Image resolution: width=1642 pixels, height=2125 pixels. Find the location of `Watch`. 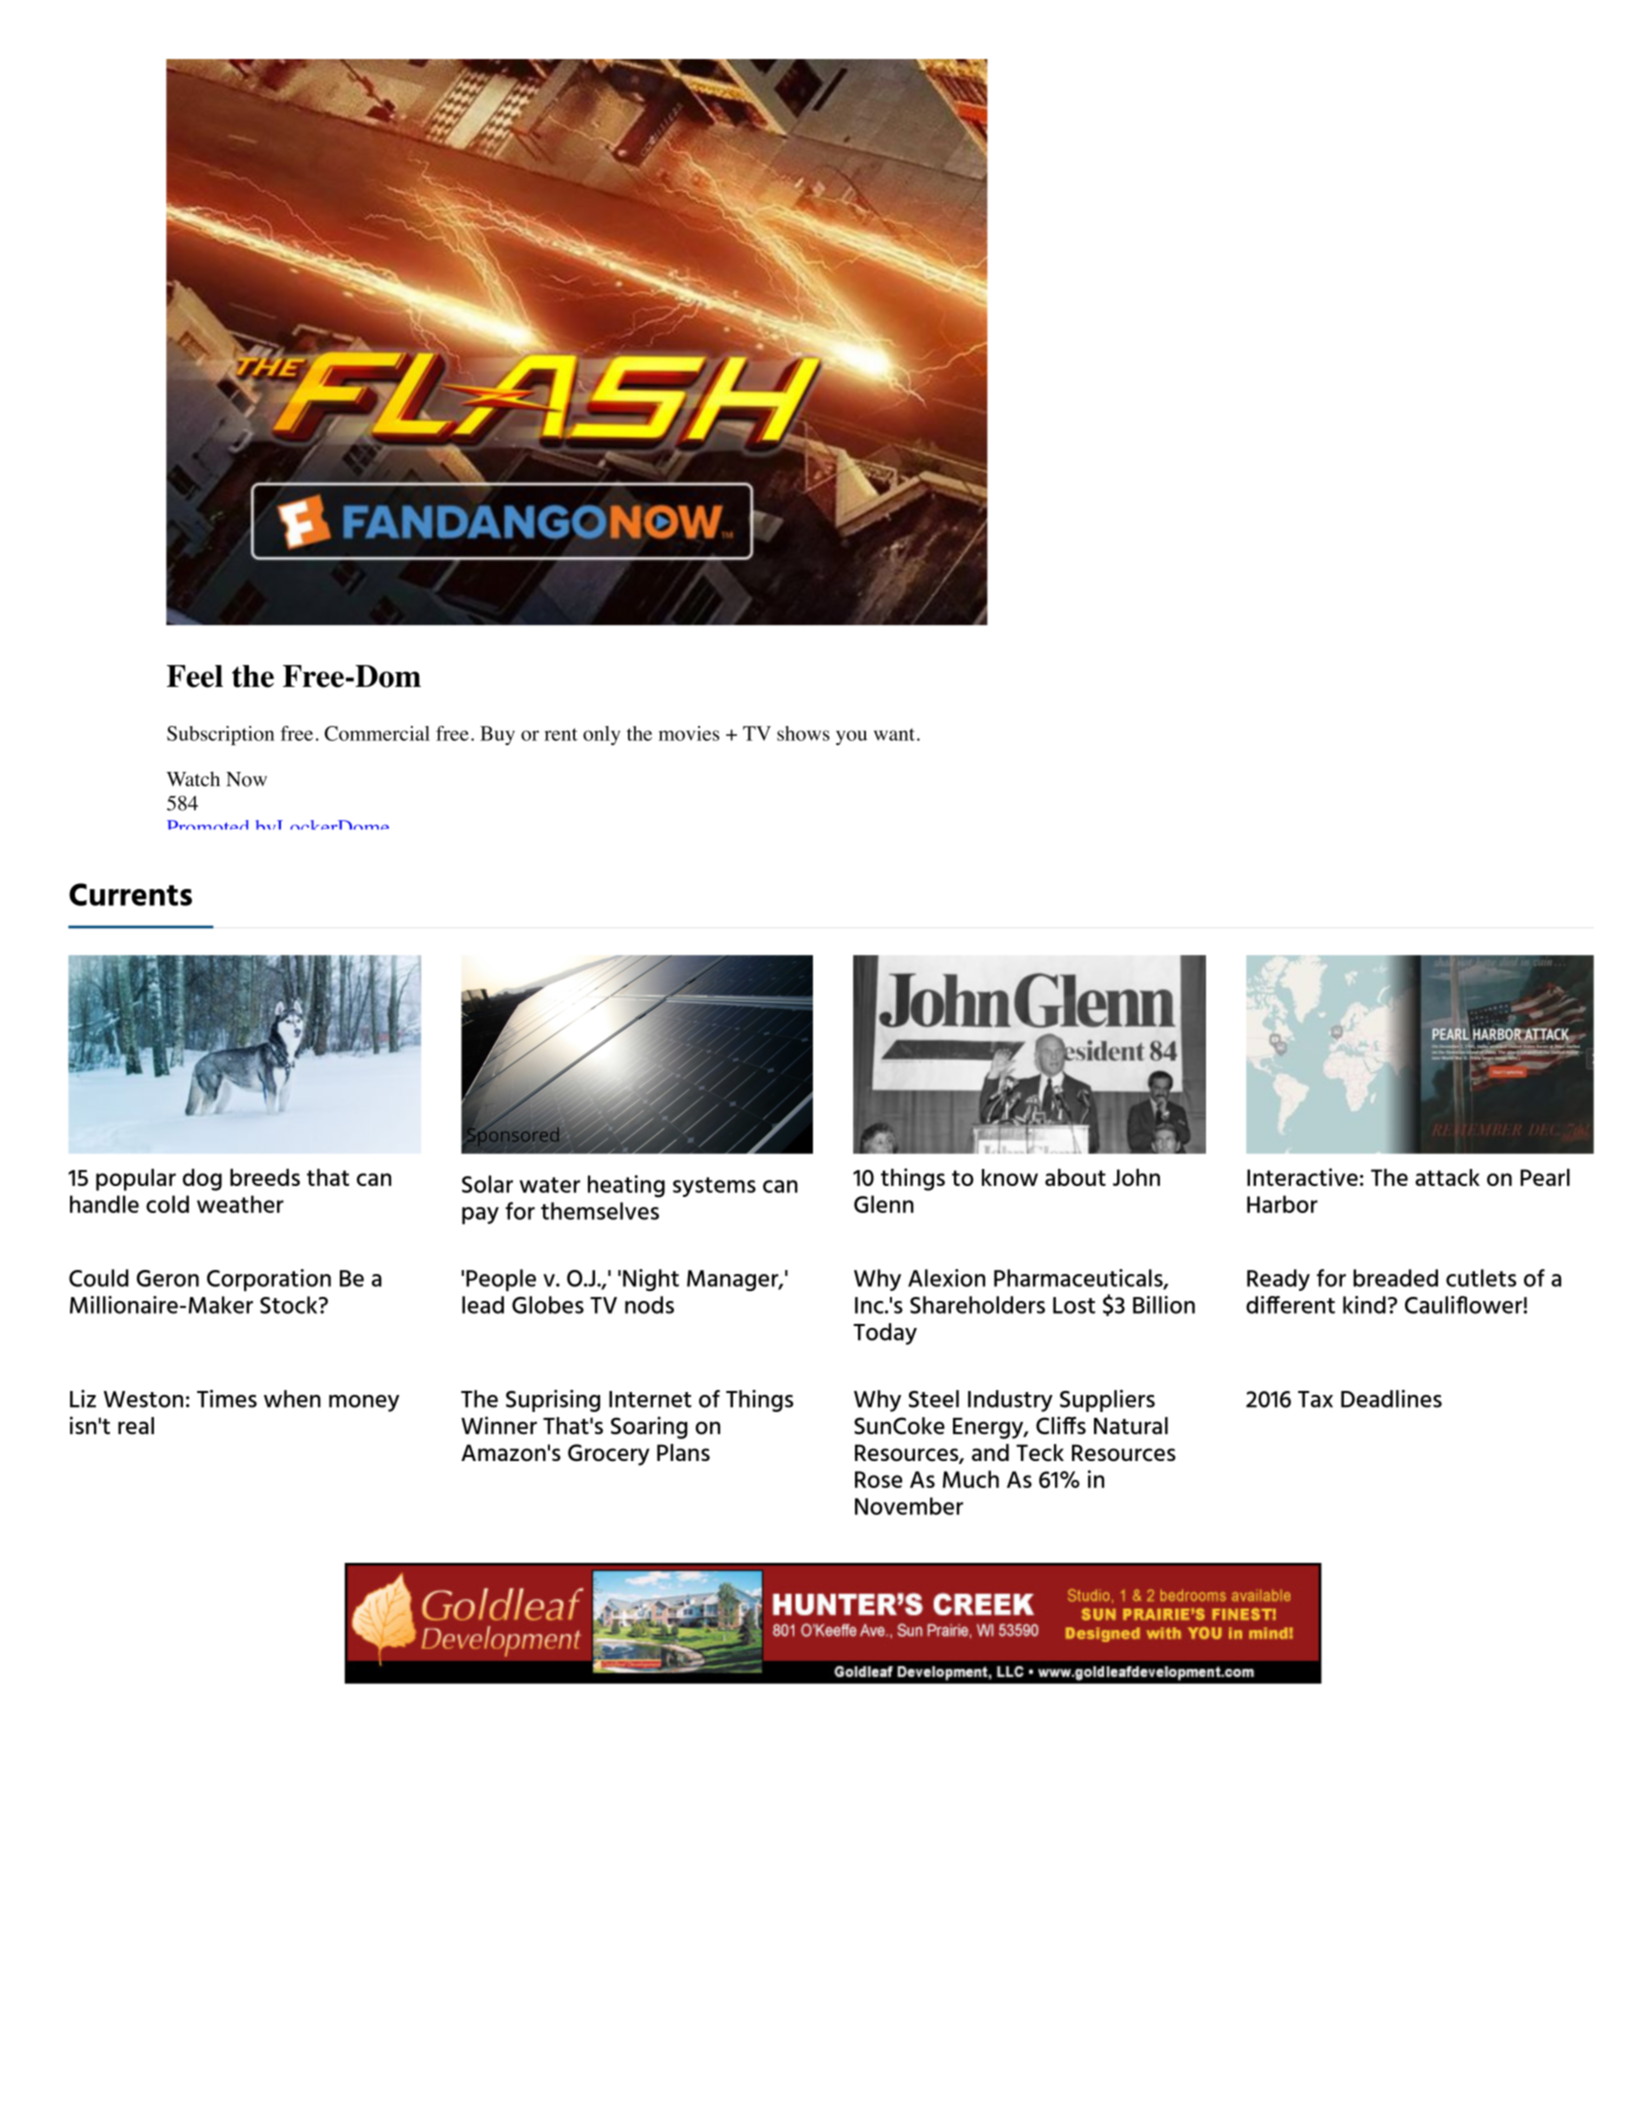

Watch is located at coordinates (193, 779).
